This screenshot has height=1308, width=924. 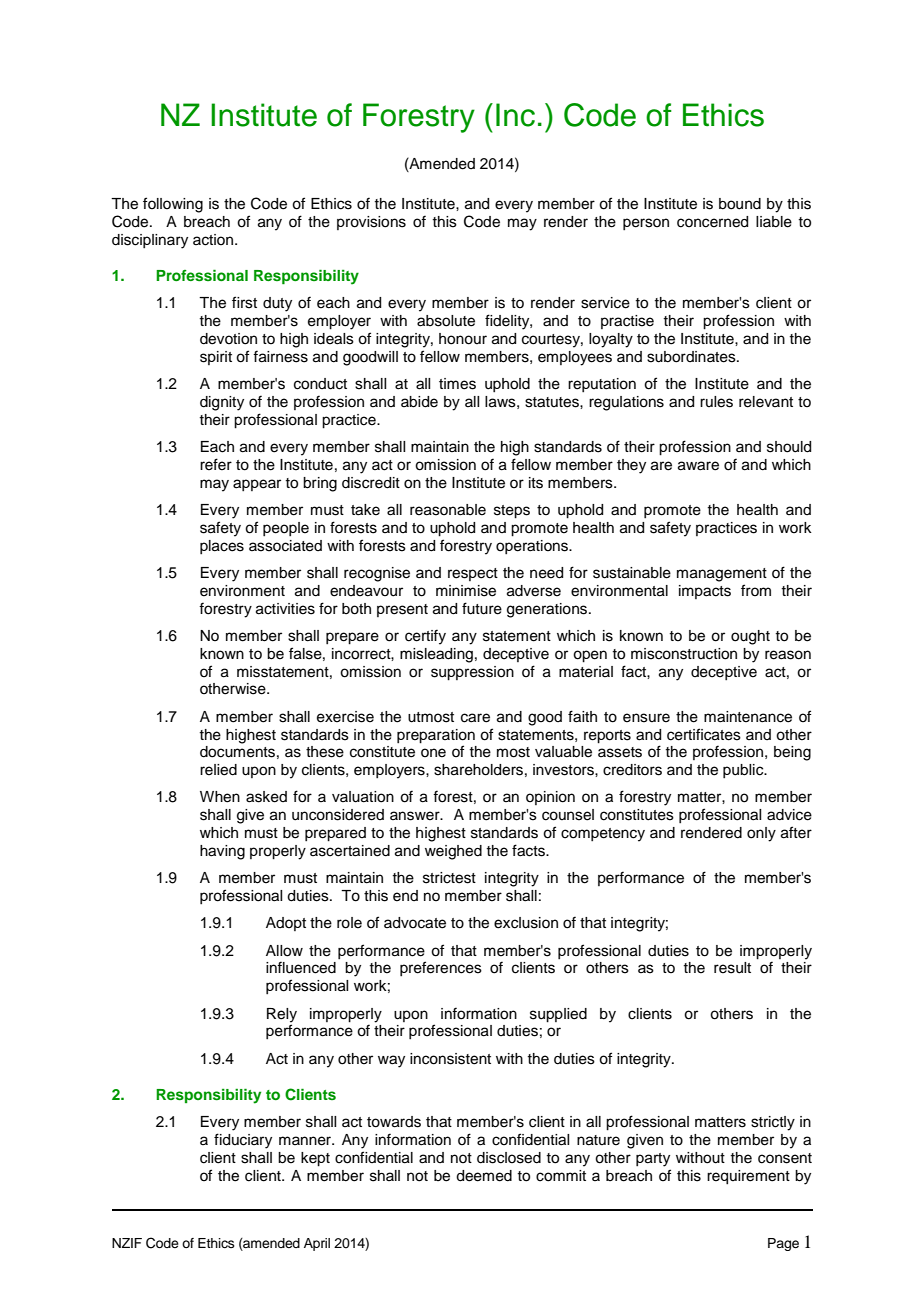 What do you see at coordinates (748, 1177) in the screenshot?
I see `requirement` at bounding box center [748, 1177].
